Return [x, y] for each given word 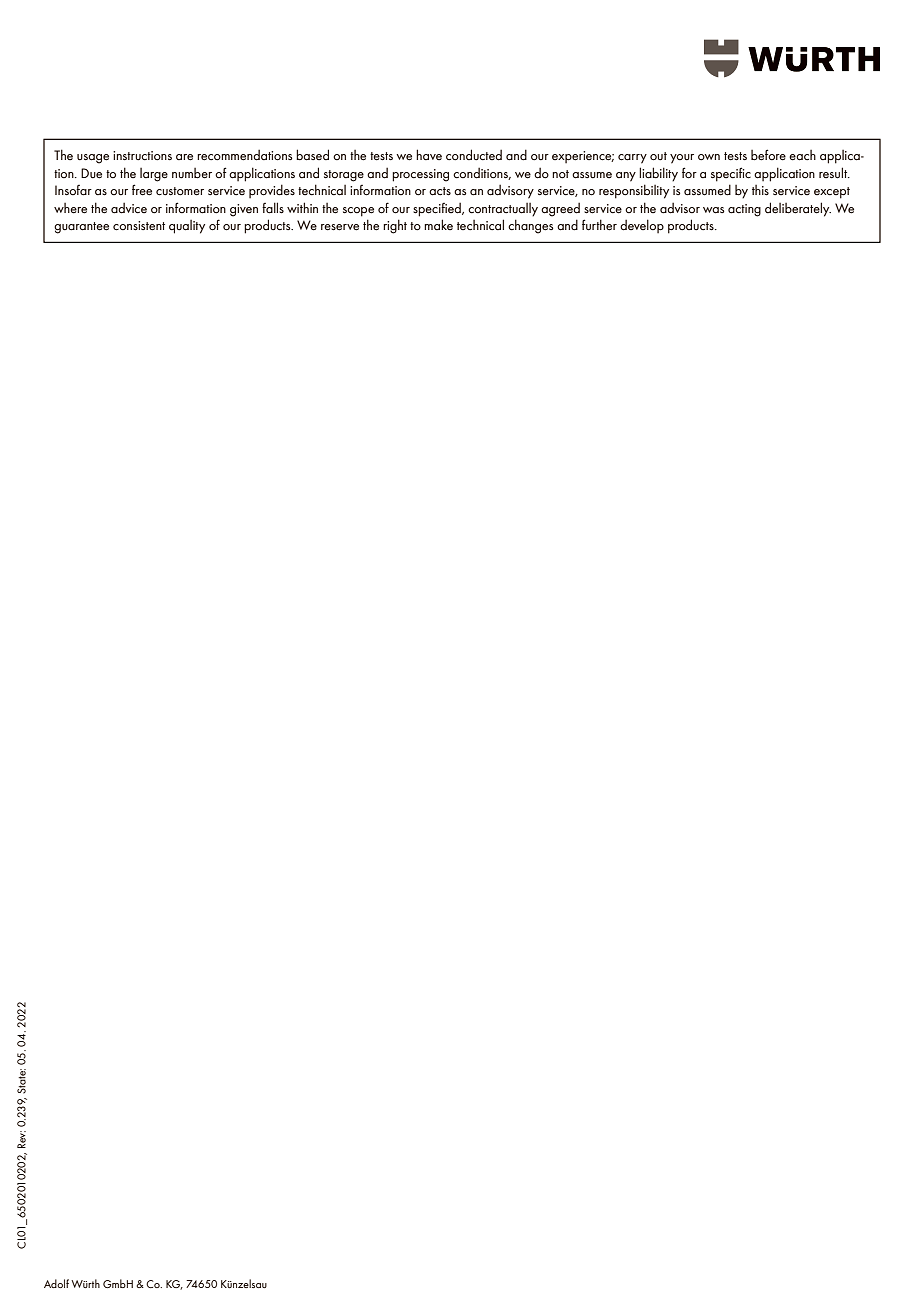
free [142, 190]
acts [440, 191]
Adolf [56, 1283]
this [760, 190]
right [395, 226]
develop [642, 226]
